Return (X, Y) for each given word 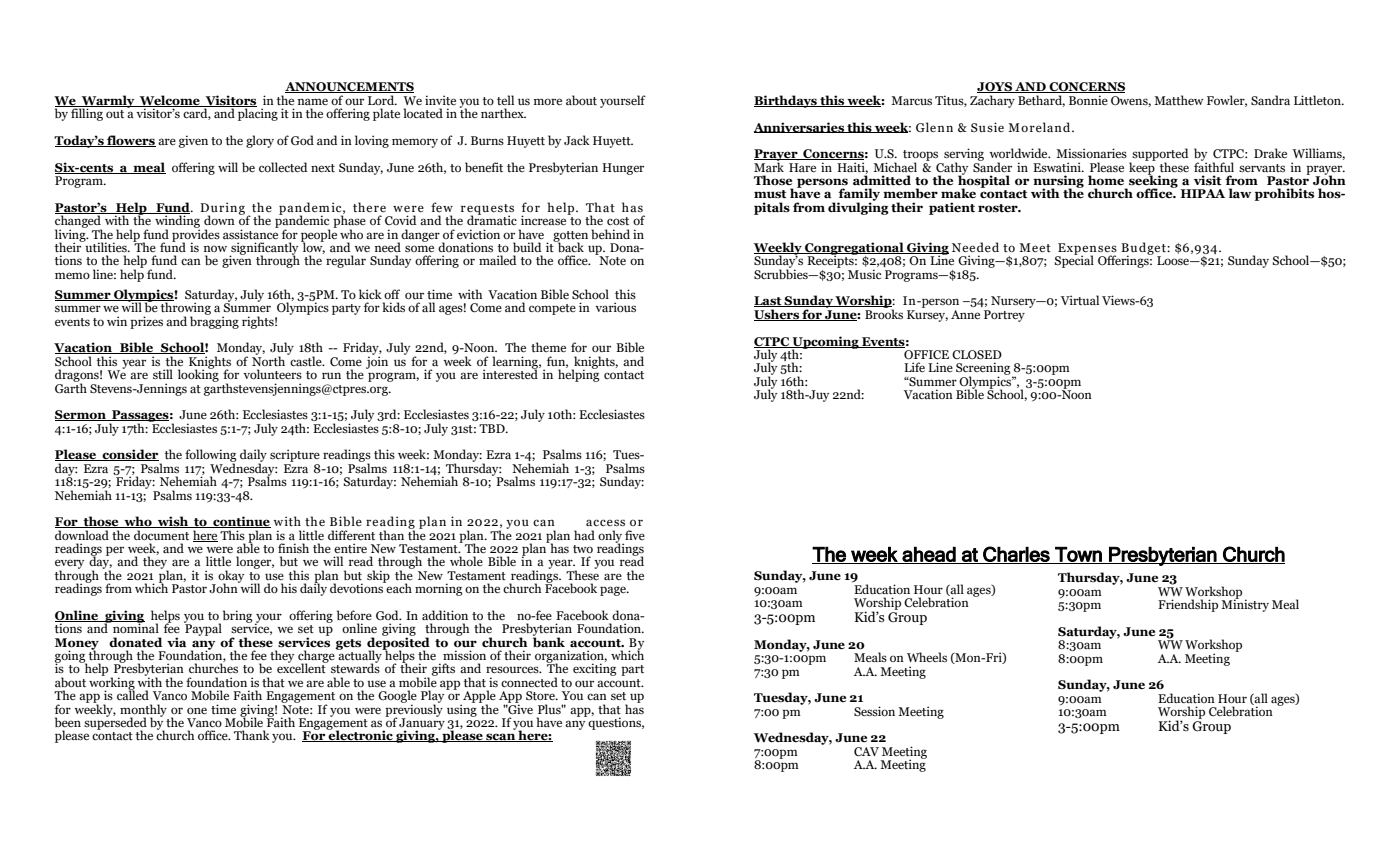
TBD (493, 428)
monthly (143, 711)
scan (500, 737)
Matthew (1179, 100)
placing (257, 113)
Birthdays (786, 101)
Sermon (81, 415)
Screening (984, 369)
